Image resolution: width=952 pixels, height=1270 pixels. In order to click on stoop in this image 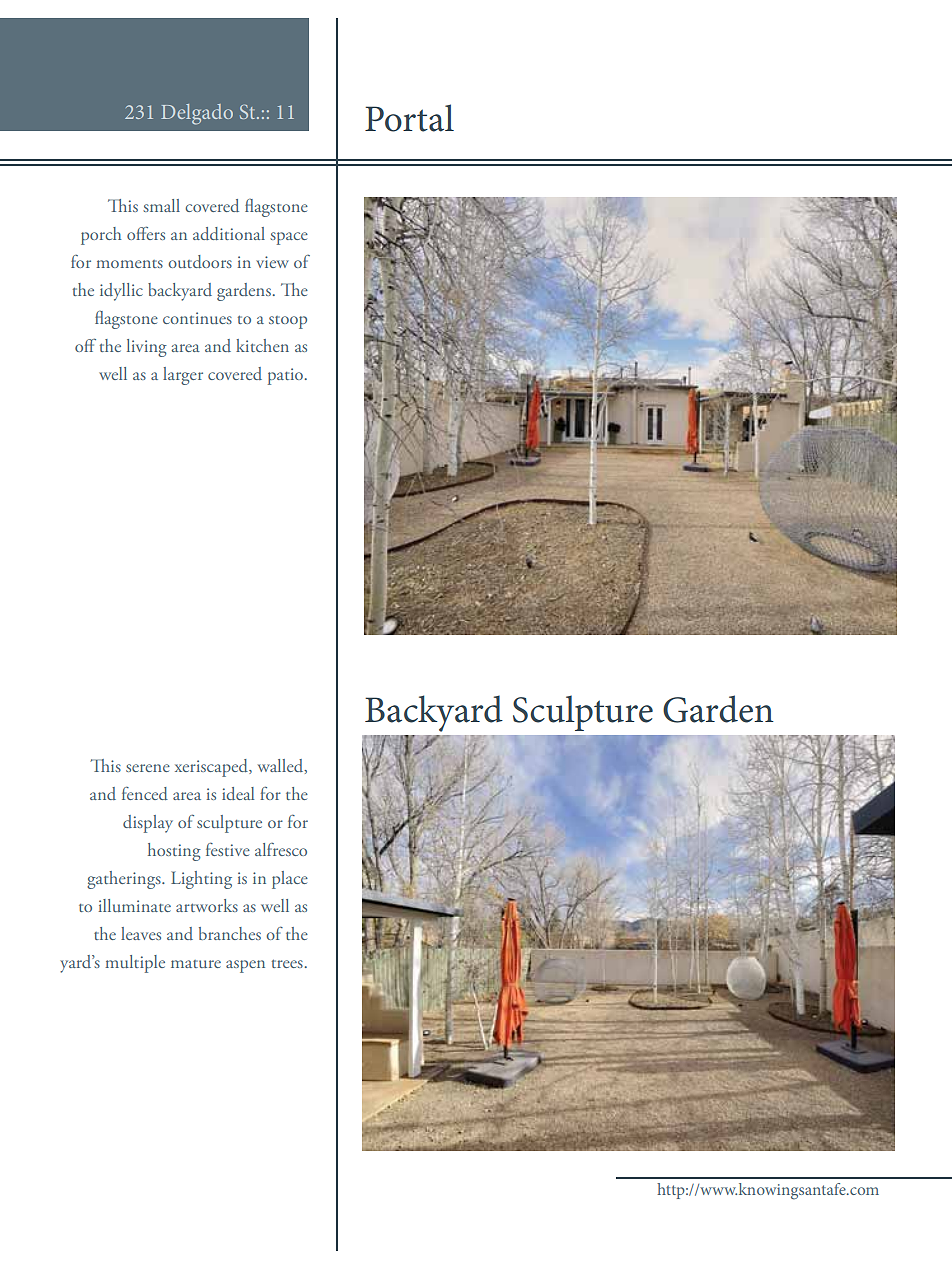, I will do `click(288, 322)`.
